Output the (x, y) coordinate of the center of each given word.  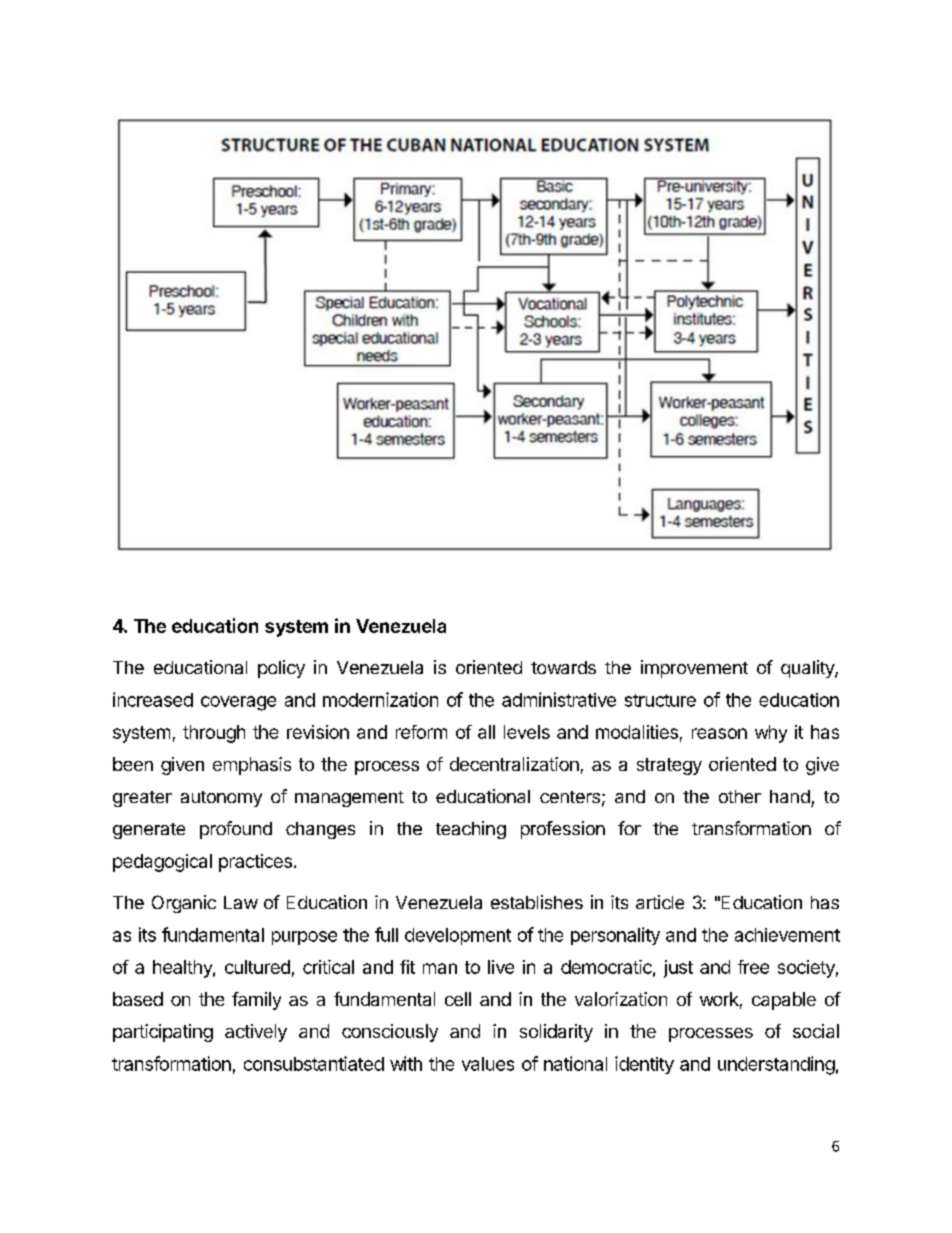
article (660, 902)
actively (256, 1033)
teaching (471, 830)
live (501, 967)
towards (563, 667)
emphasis (252, 766)
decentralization (514, 764)
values (488, 1064)
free (753, 967)
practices (255, 863)
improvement (694, 669)
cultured (257, 967)
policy (281, 669)
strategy (669, 766)
